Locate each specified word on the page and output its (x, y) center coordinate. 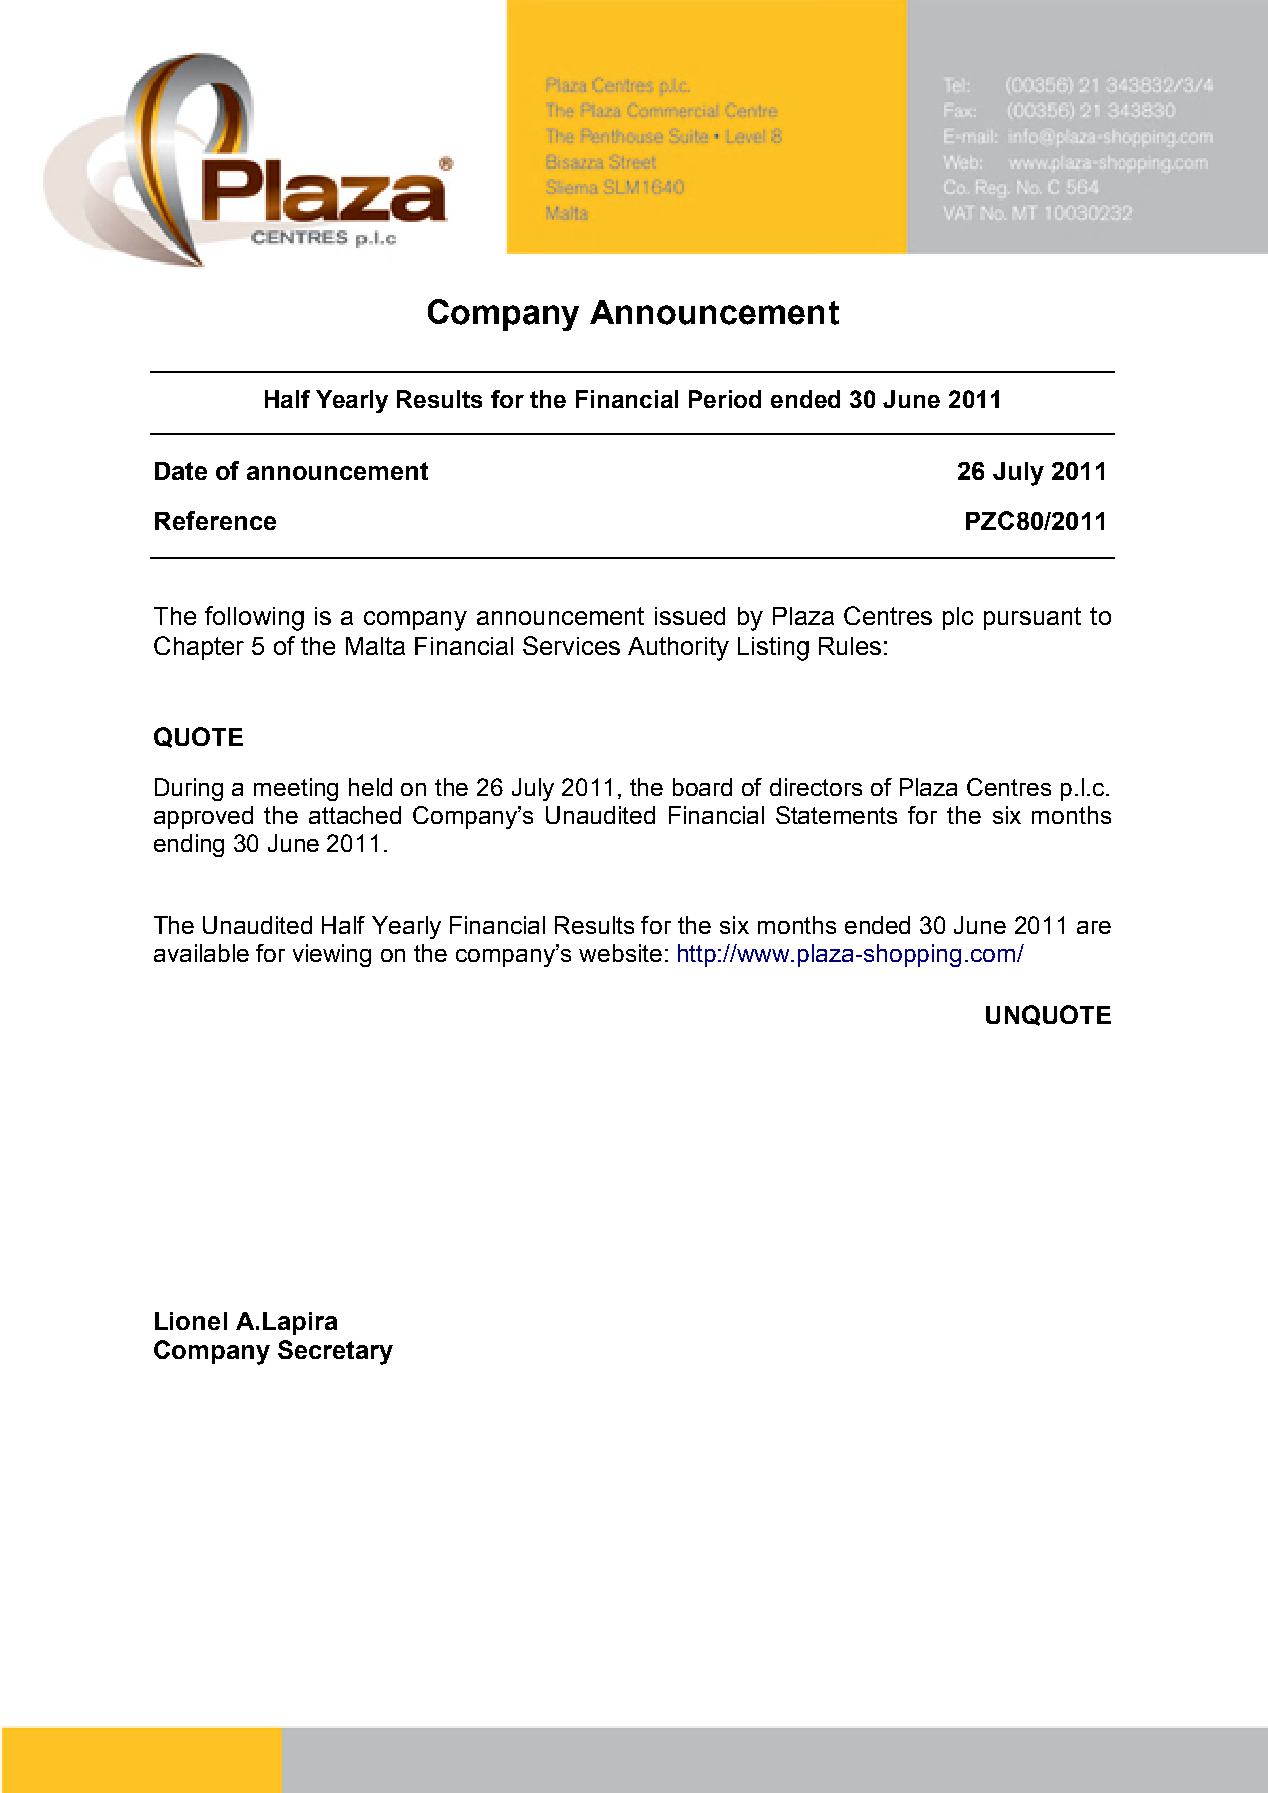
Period (725, 399)
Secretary (335, 1352)
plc (958, 618)
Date (181, 471)
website (620, 953)
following (254, 618)
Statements (836, 815)
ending (189, 845)
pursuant (1032, 618)
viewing (332, 955)
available (201, 953)
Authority (678, 649)
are (1094, 927)
